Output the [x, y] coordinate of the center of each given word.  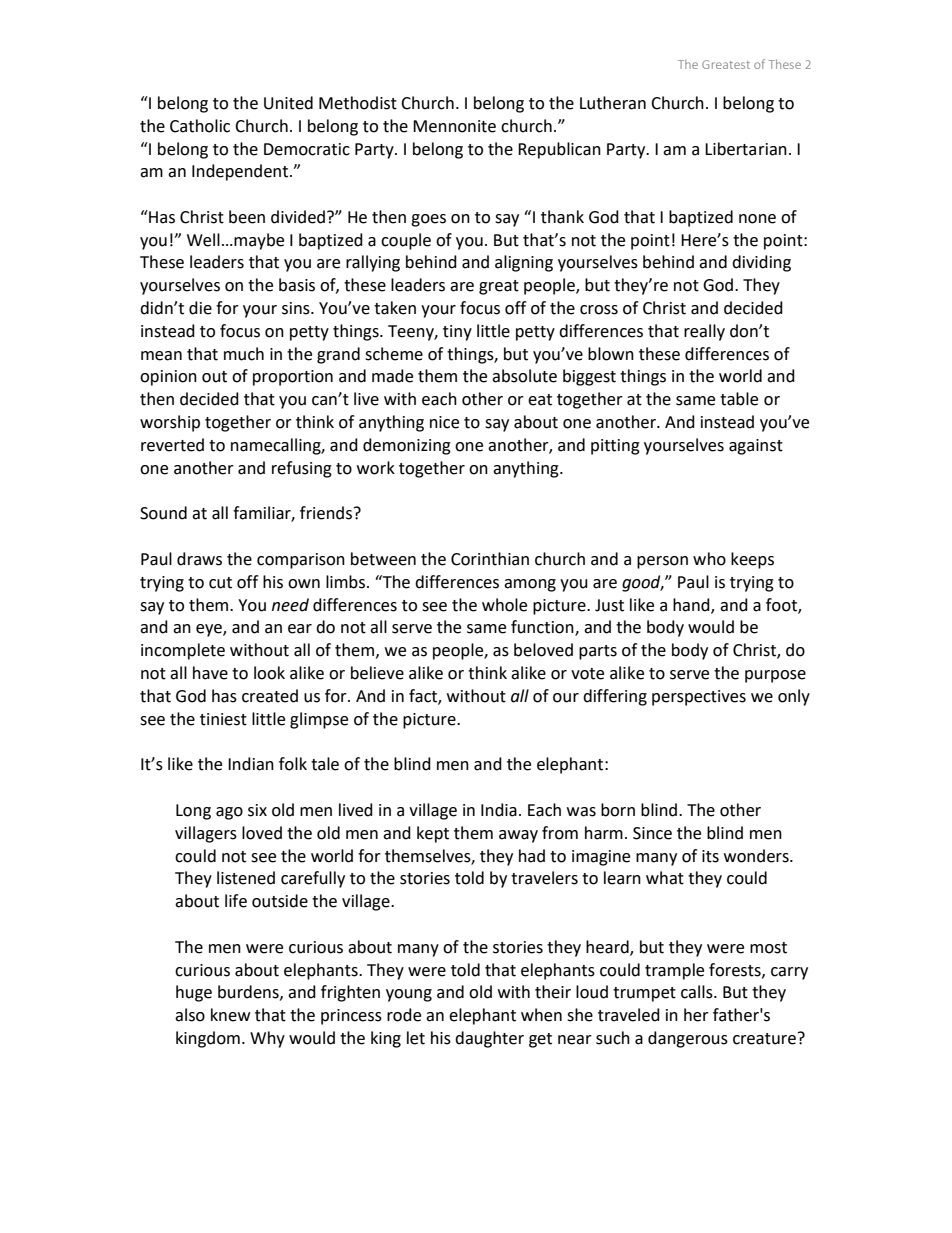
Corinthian [490, 559]
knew [230, 1015]
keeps [752, 560]
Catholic [200, 126]
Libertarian [746, 149]
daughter [489, 1039]
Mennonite [454, 126]
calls [698, 992]
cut [220, 583]
